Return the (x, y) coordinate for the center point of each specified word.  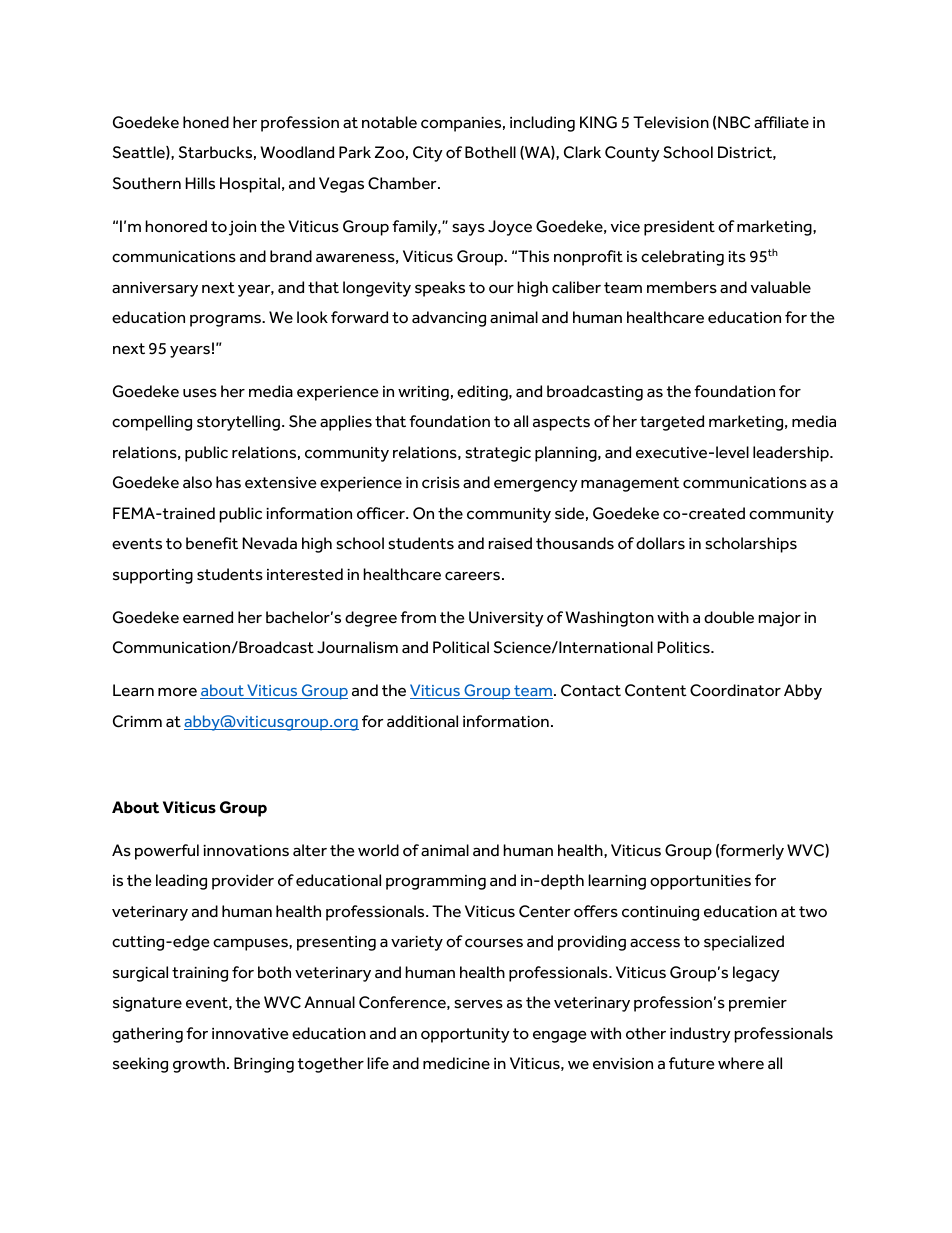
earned (208, 617)
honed (206, 122)
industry (700, 1035)
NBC (734, 122)
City (428, 154)
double (729, 617)
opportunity (465, 1035)
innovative (250, 1034)
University (506, 619)
